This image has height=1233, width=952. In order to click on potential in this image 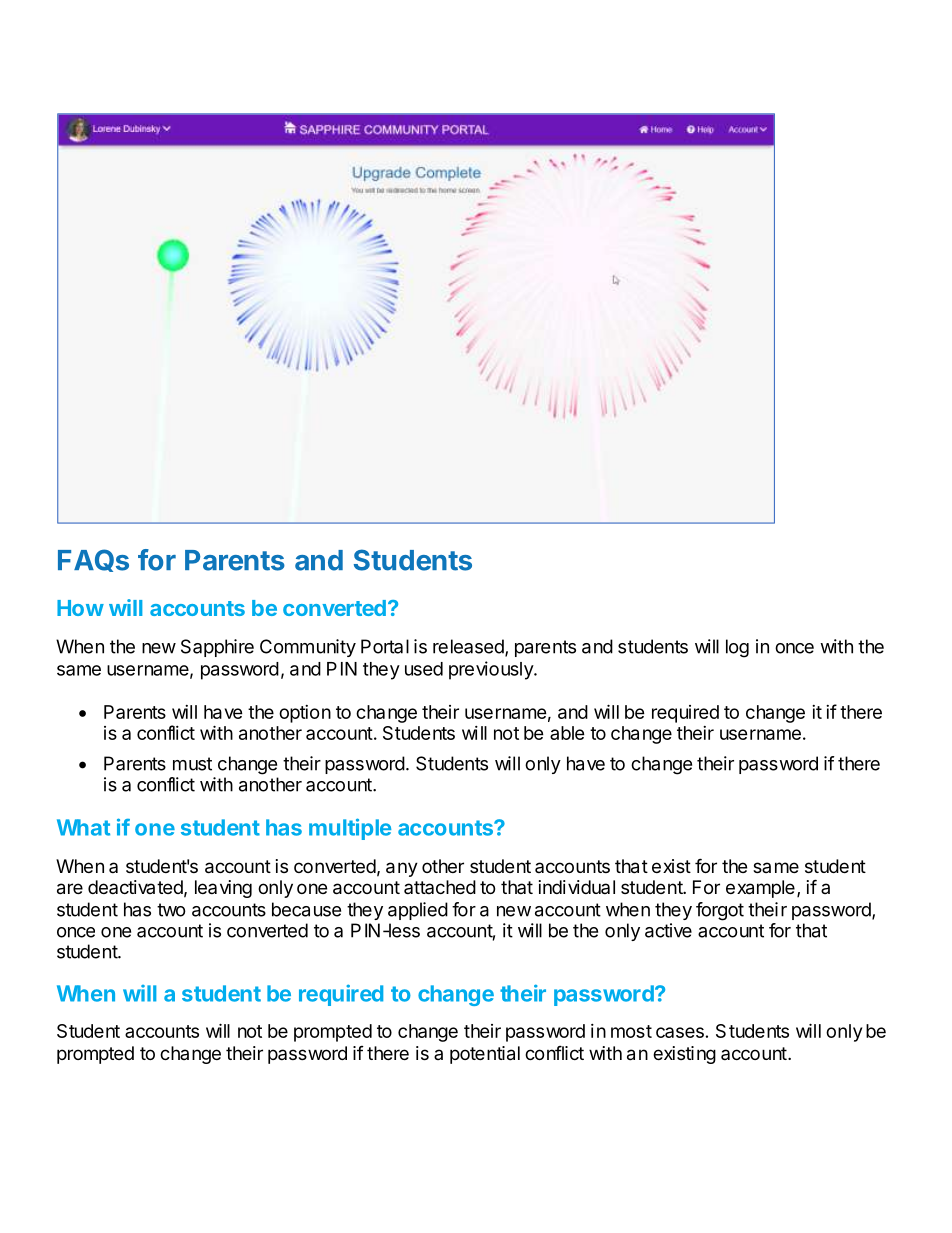, I will do `click(485, 1055)`.
